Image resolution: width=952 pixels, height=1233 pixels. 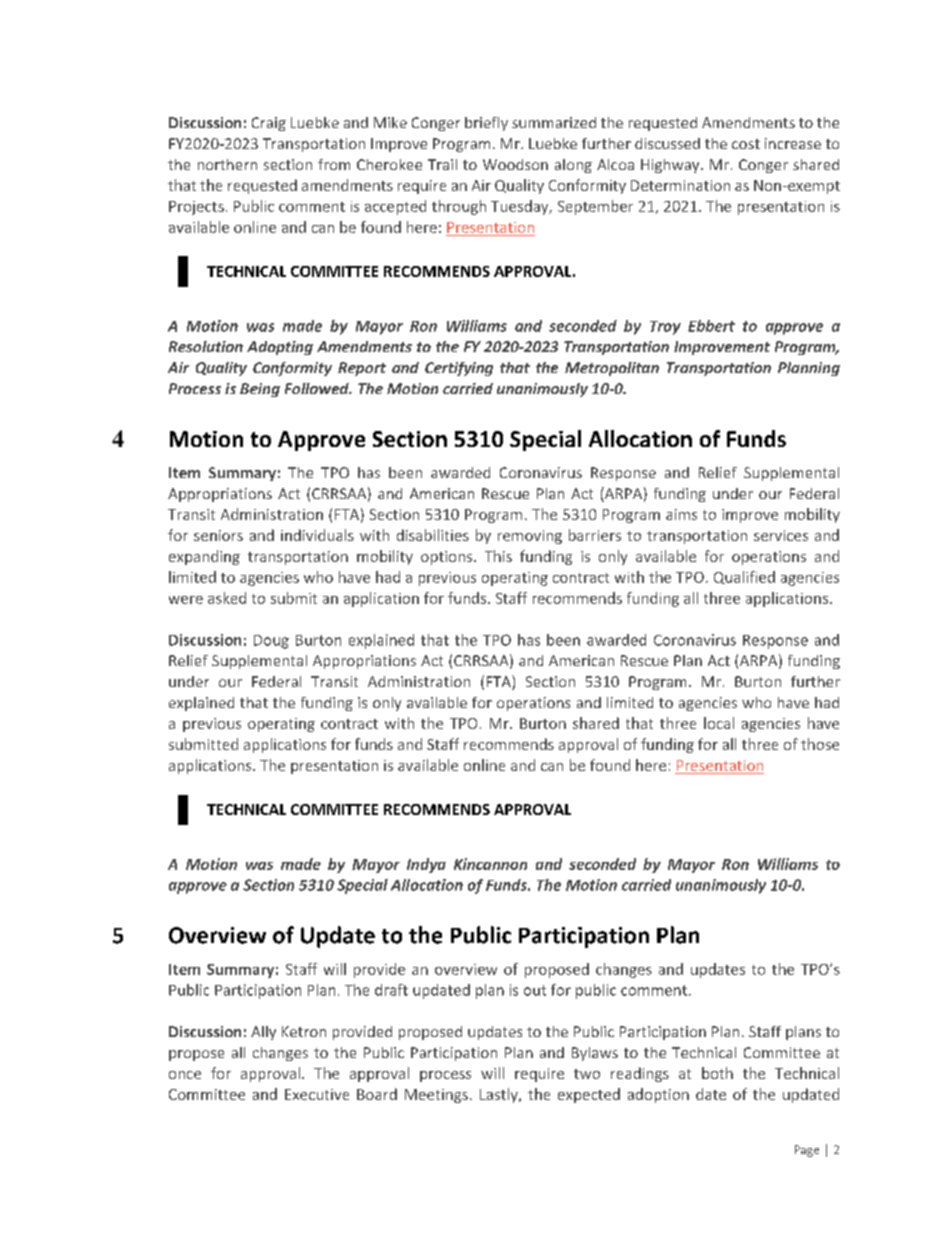 I want to click on Doug, so click(x=271, y=642).
